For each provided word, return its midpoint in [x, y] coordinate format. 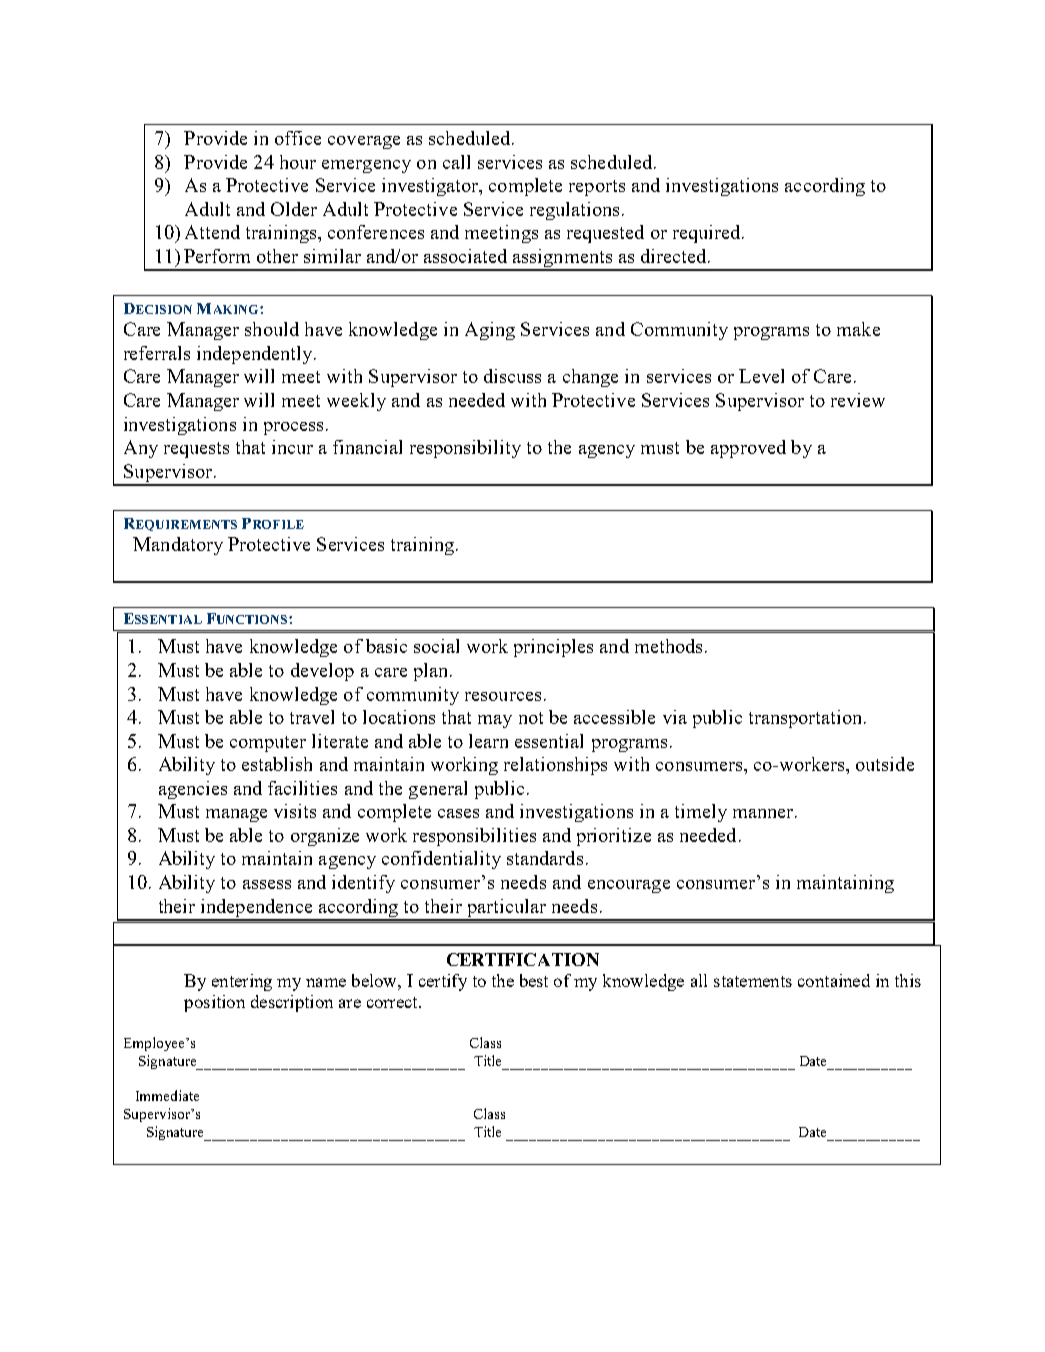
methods [668, 646]
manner [764, 813]
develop [322, 672]
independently [256, 355]
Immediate [167, 1095]
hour [298, 162]
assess [267, 884]
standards [545, 858]
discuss [512, 376]
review [858, 400]
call [456, 162]
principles [553, 648]
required [708, 234]
